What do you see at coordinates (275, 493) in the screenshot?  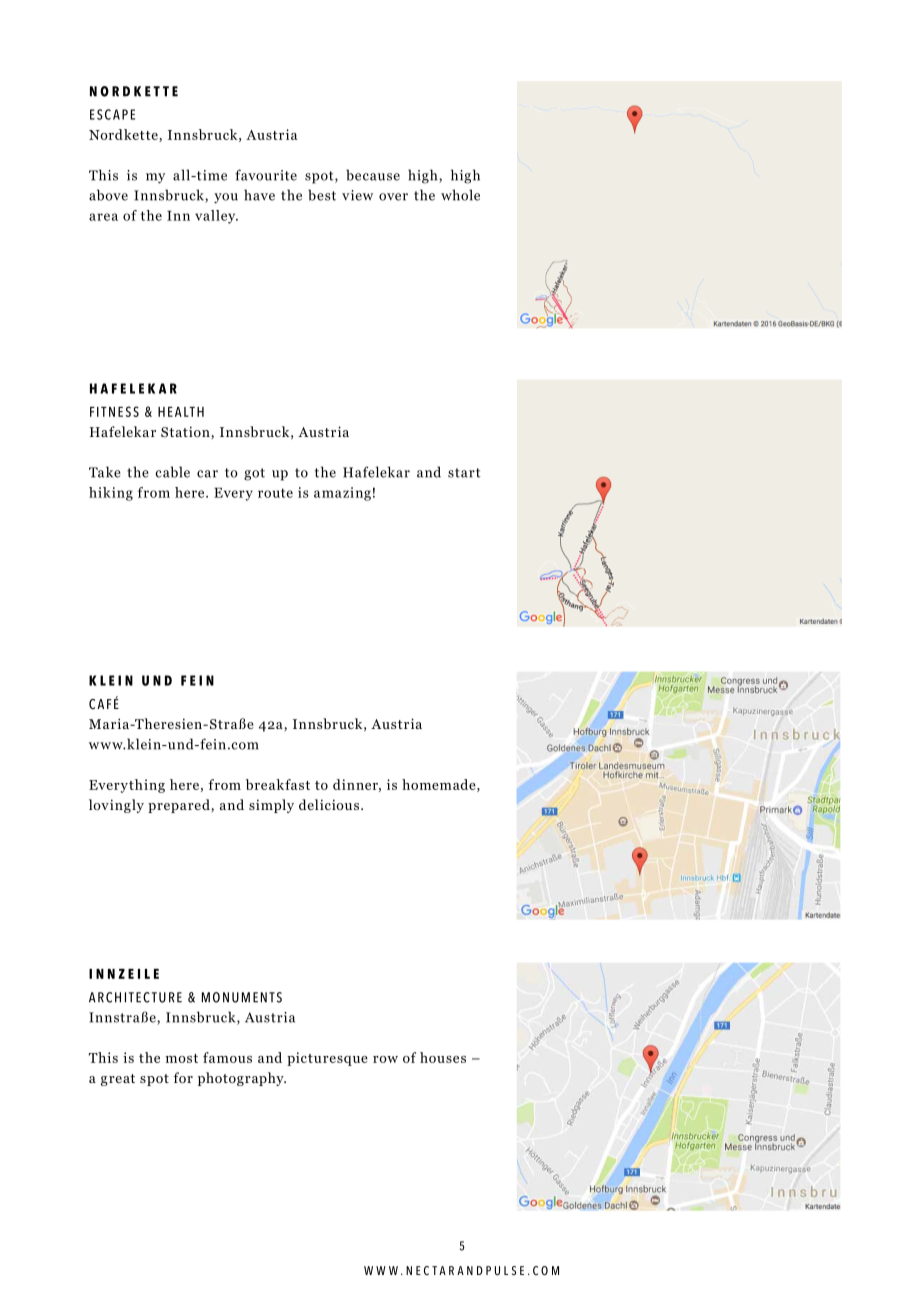 I see `route` at bounding box center [275, 493].
